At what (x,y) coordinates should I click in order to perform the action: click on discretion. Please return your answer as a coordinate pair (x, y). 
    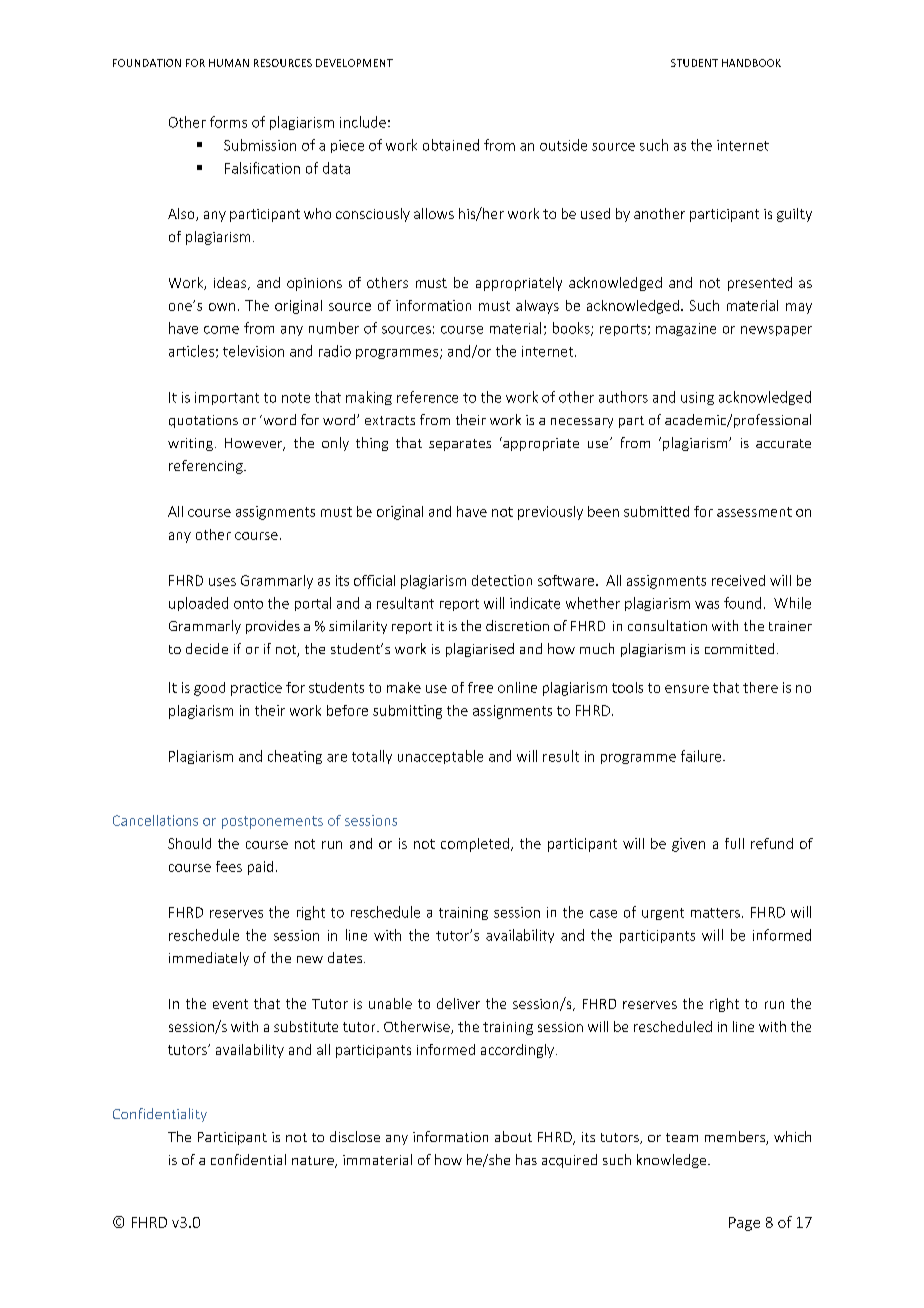
    Looking at the image, I should click on (517, 625).
